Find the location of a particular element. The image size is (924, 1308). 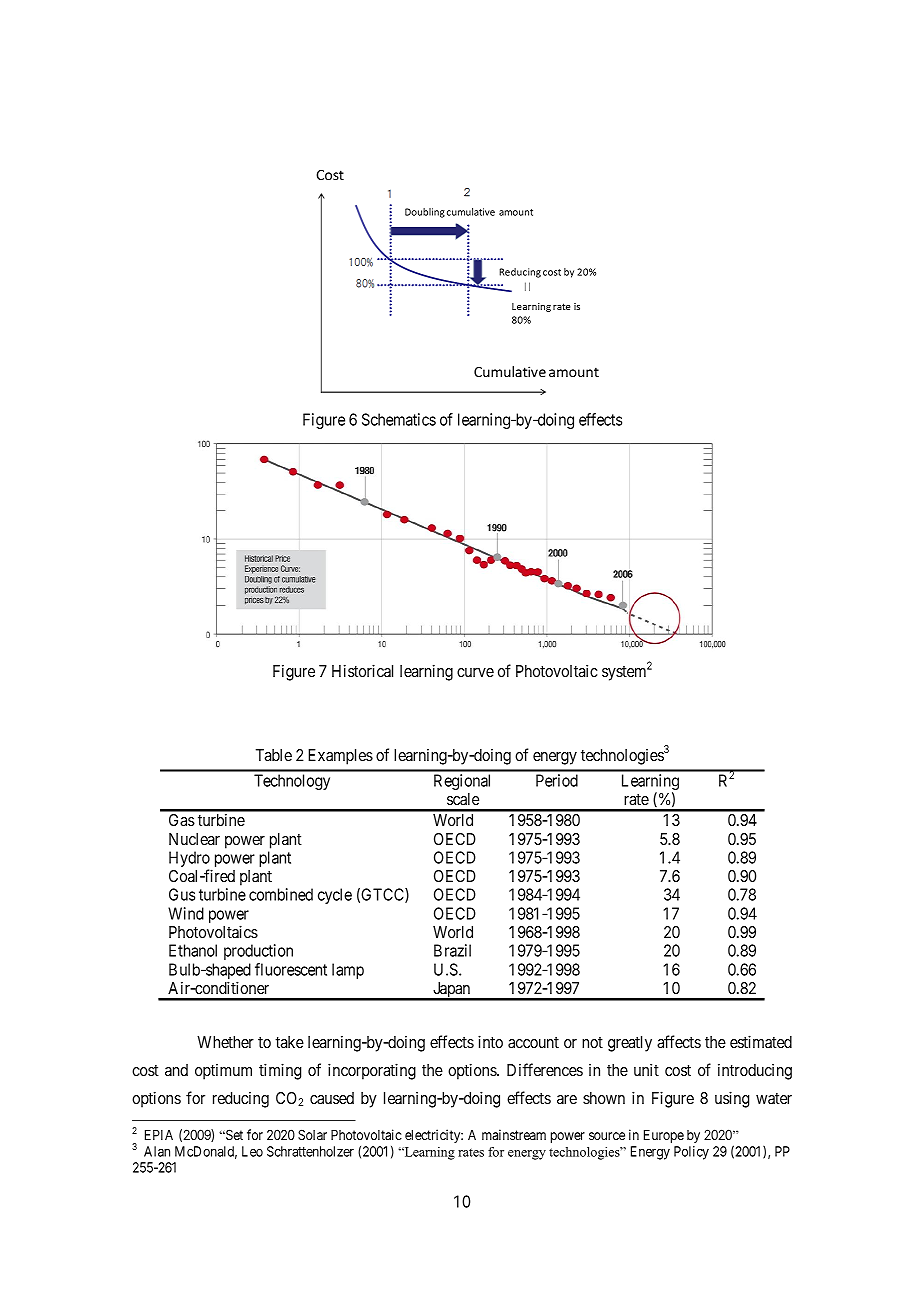

Doubling is located at coordinates (425, 213).
